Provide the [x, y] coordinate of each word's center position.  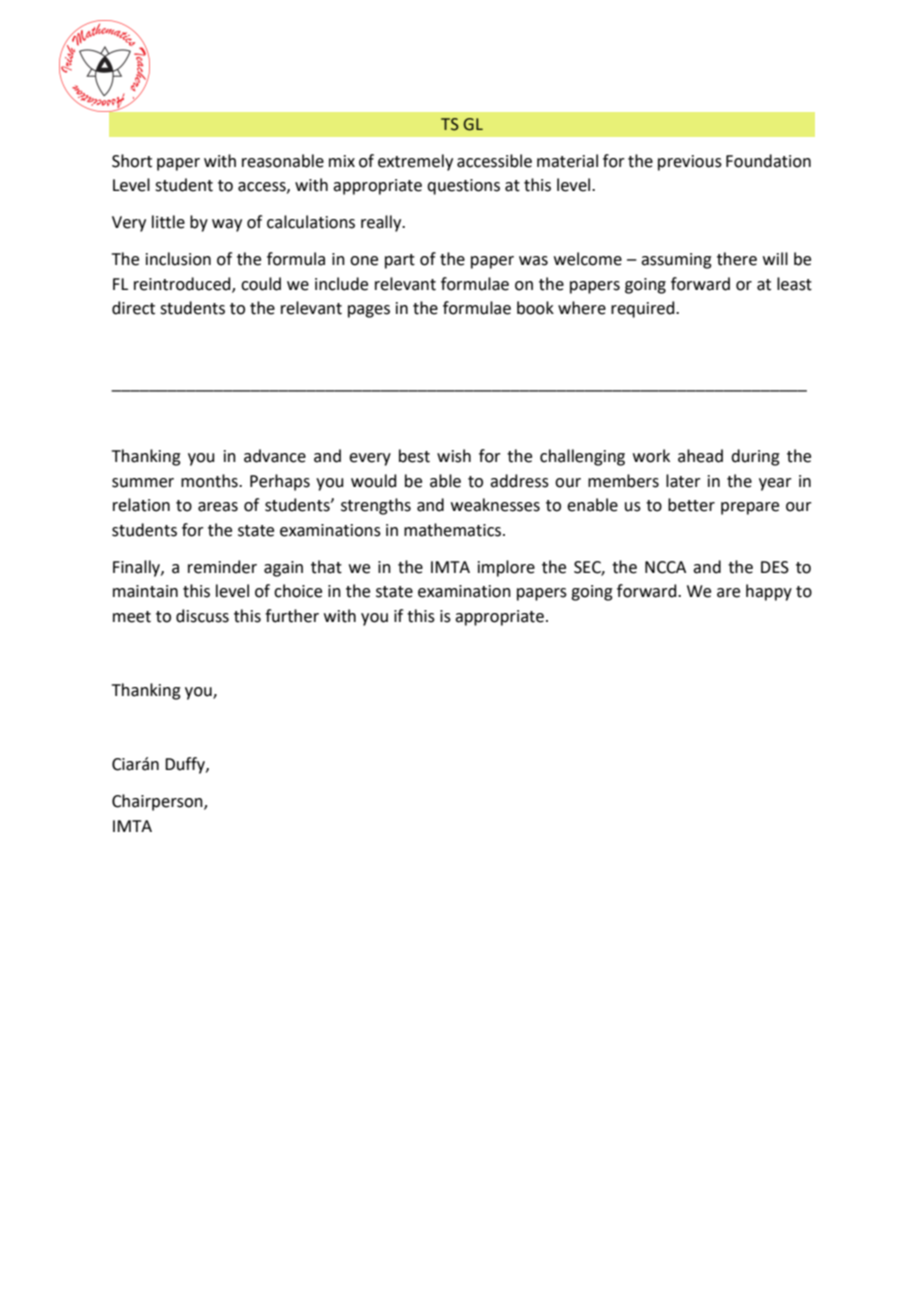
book [535, 308]
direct [133, 308]
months [210, 481]
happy [769, 592]
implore [506, 568]
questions [463, 187]
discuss [202, 616]
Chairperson [158, 802]
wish [454, 456]
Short [132, 161]
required [644, 309]
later [683, 481]
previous [690, 163]
